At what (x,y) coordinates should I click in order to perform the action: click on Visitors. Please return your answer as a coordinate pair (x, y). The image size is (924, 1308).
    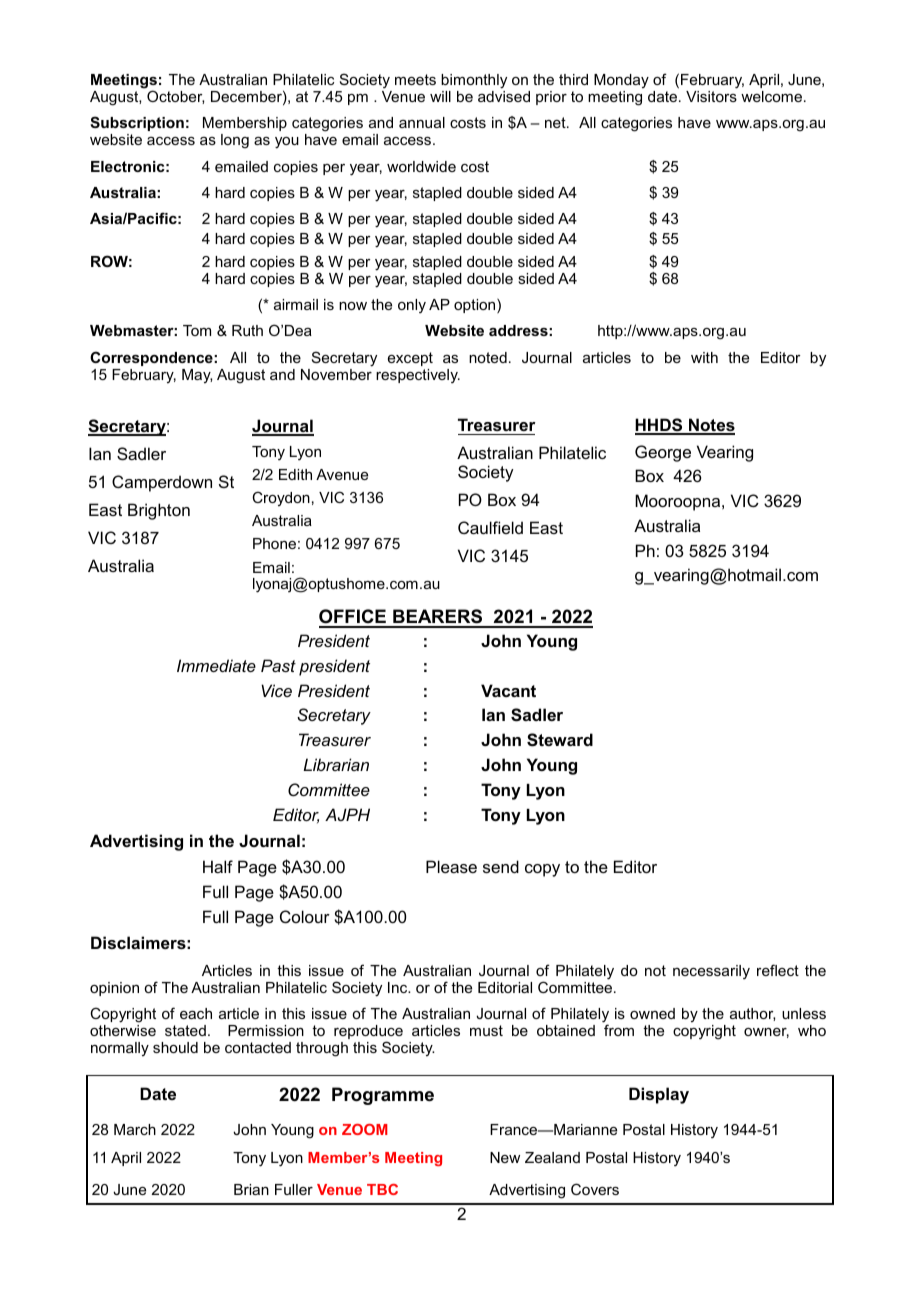
    Looking at the image, I should click on (711, 96).
